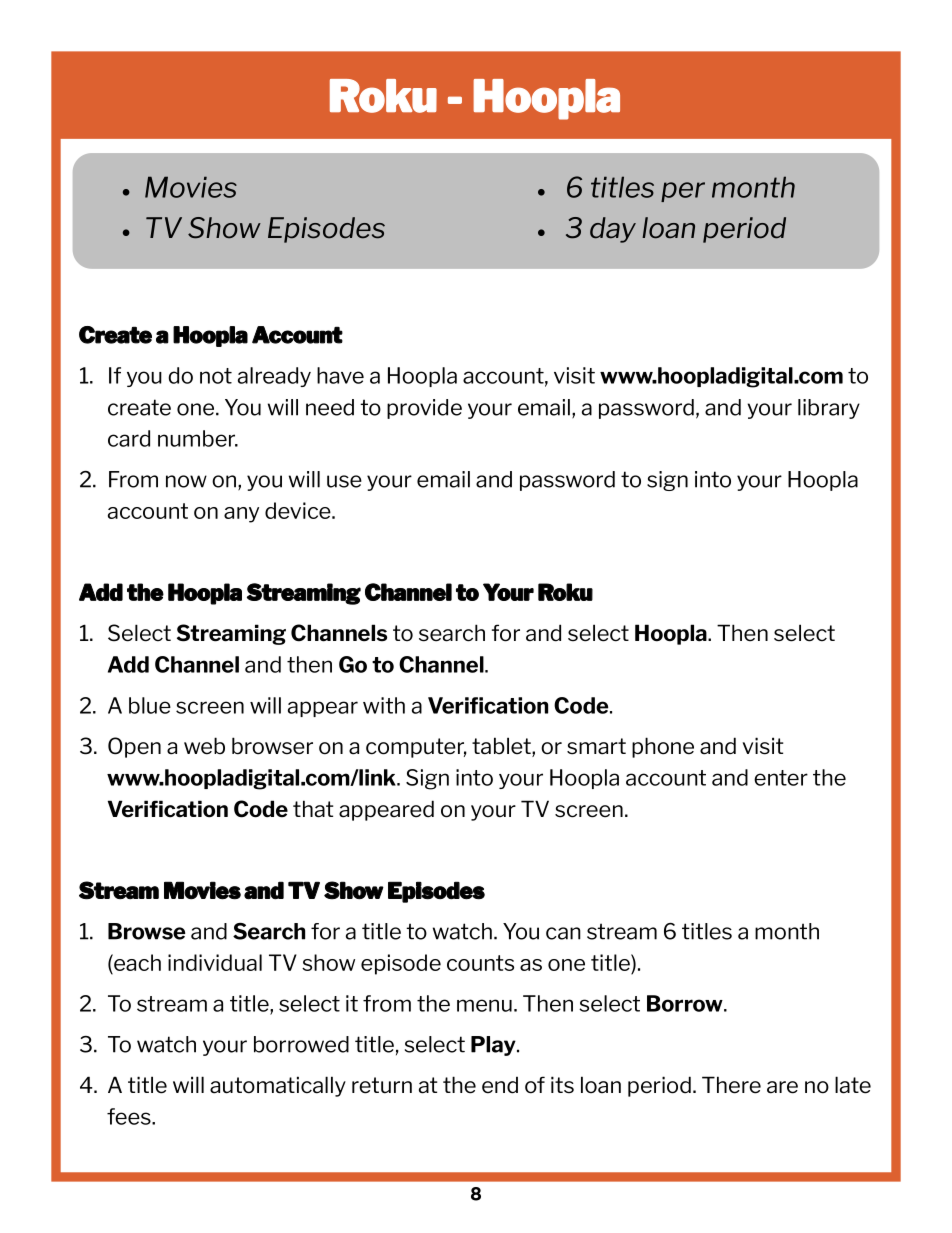  What do you see at coordinates (829, 409) in the page?
I see `library` at bounding box center [829, 409].
